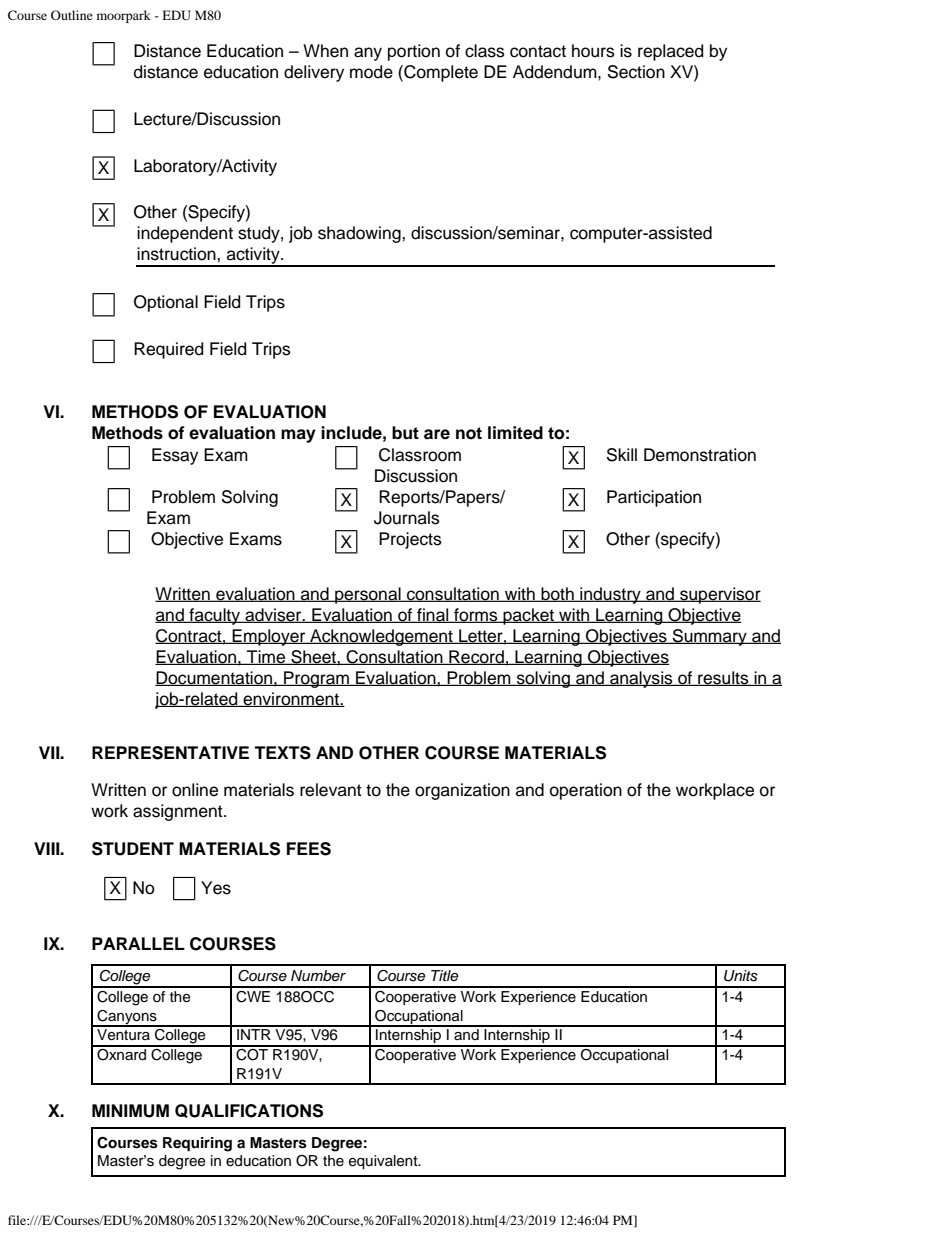  I want to click on portion, so click(414, 52).
